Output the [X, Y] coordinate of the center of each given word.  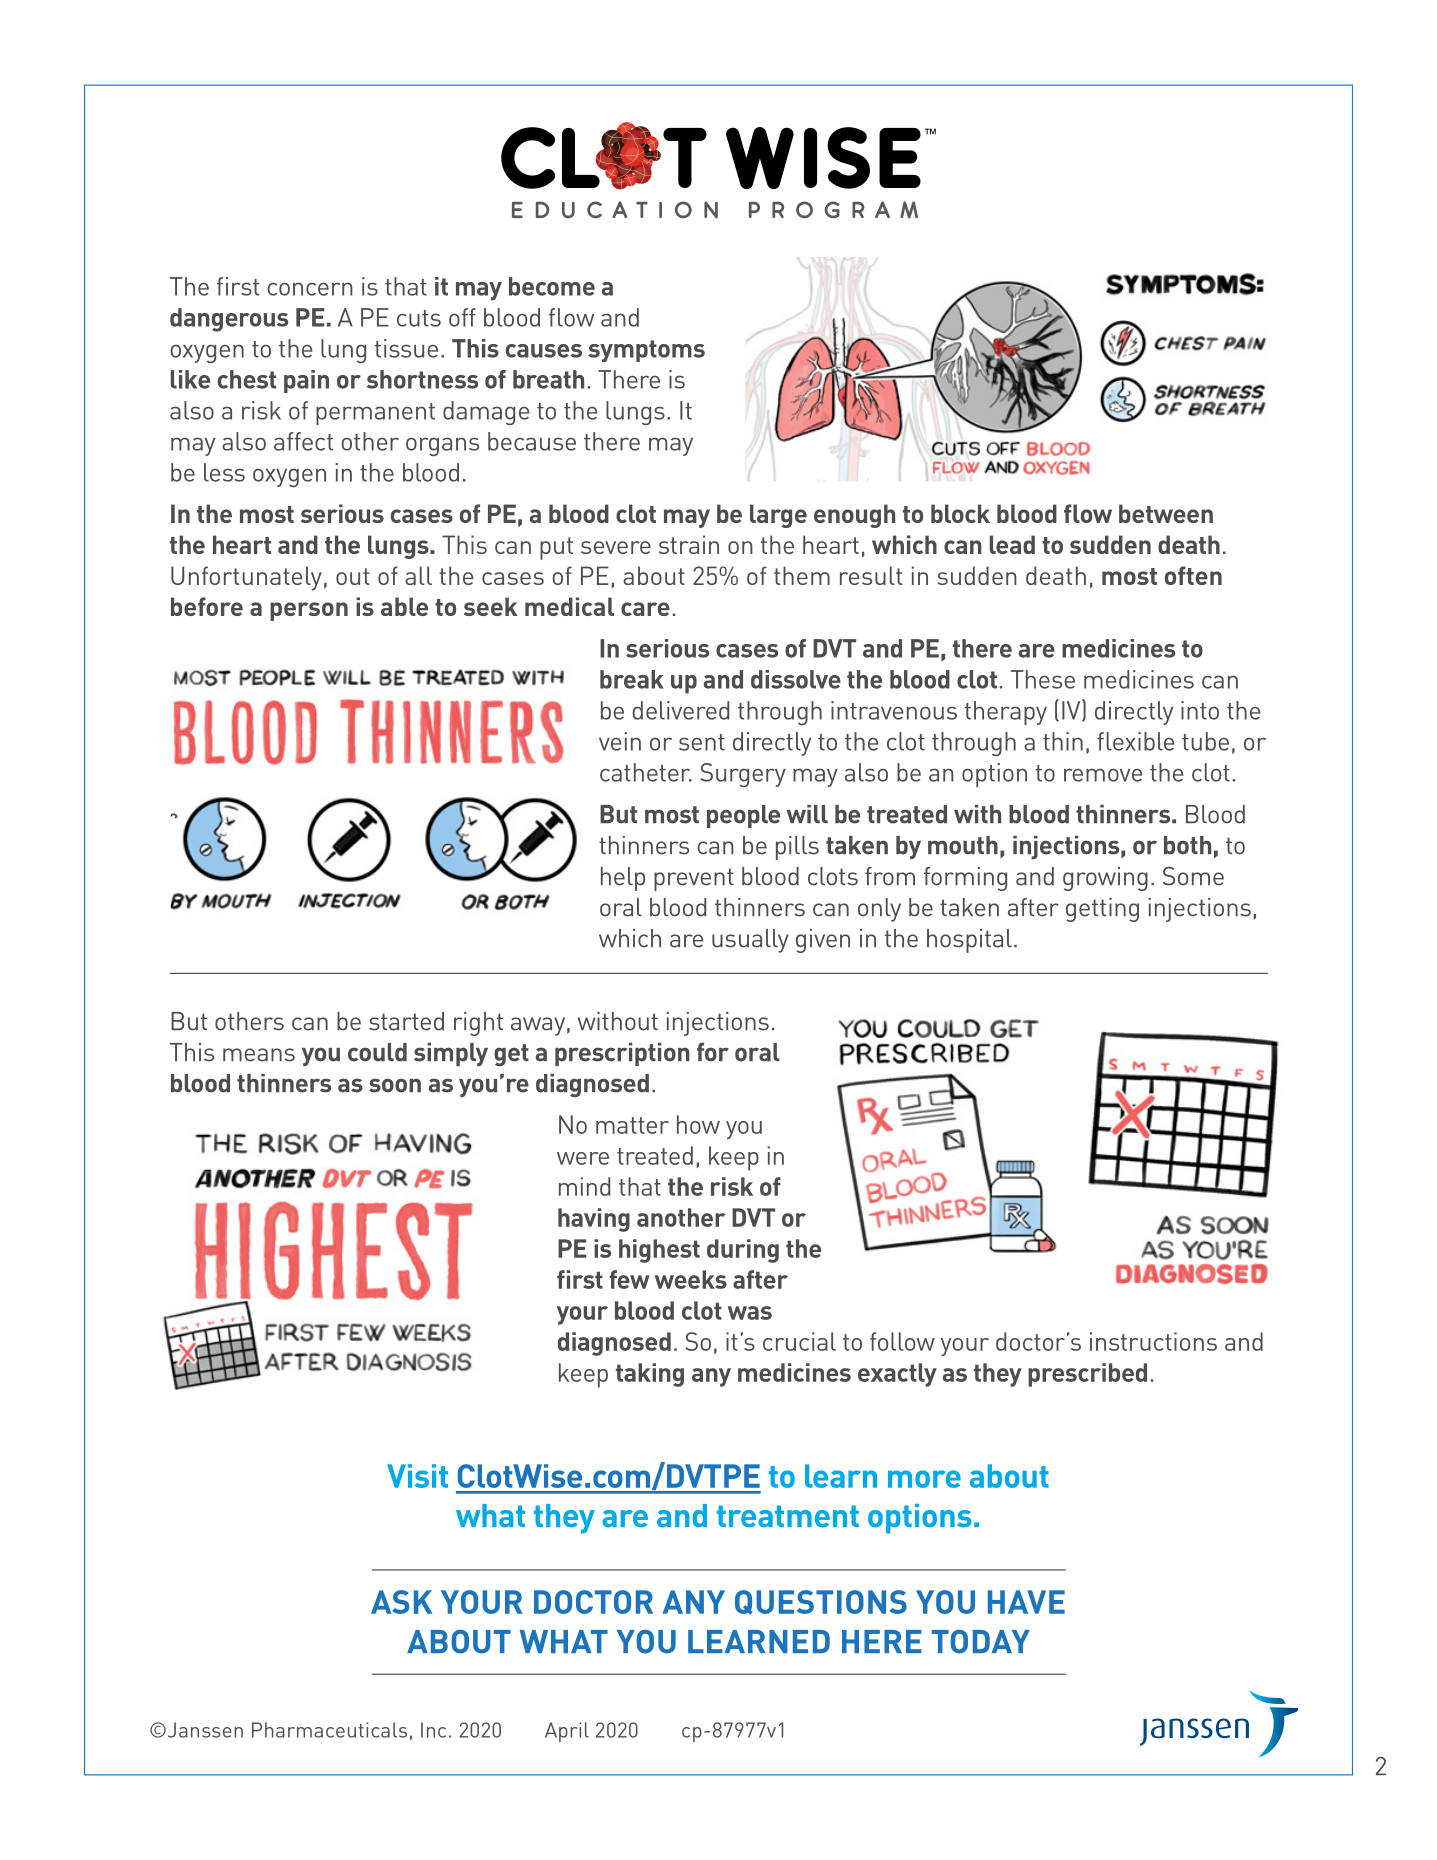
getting [1102, 910]
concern [310, 289]
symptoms [646, 351]
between [1166, 513]
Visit [417, 1476]
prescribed [1087, 1375]
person [309, 611]
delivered [680, 710]
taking [650, 1375]
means [259, 1055]
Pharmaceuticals [329, 1730]
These [1043, 679]
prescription [622, 1054]
